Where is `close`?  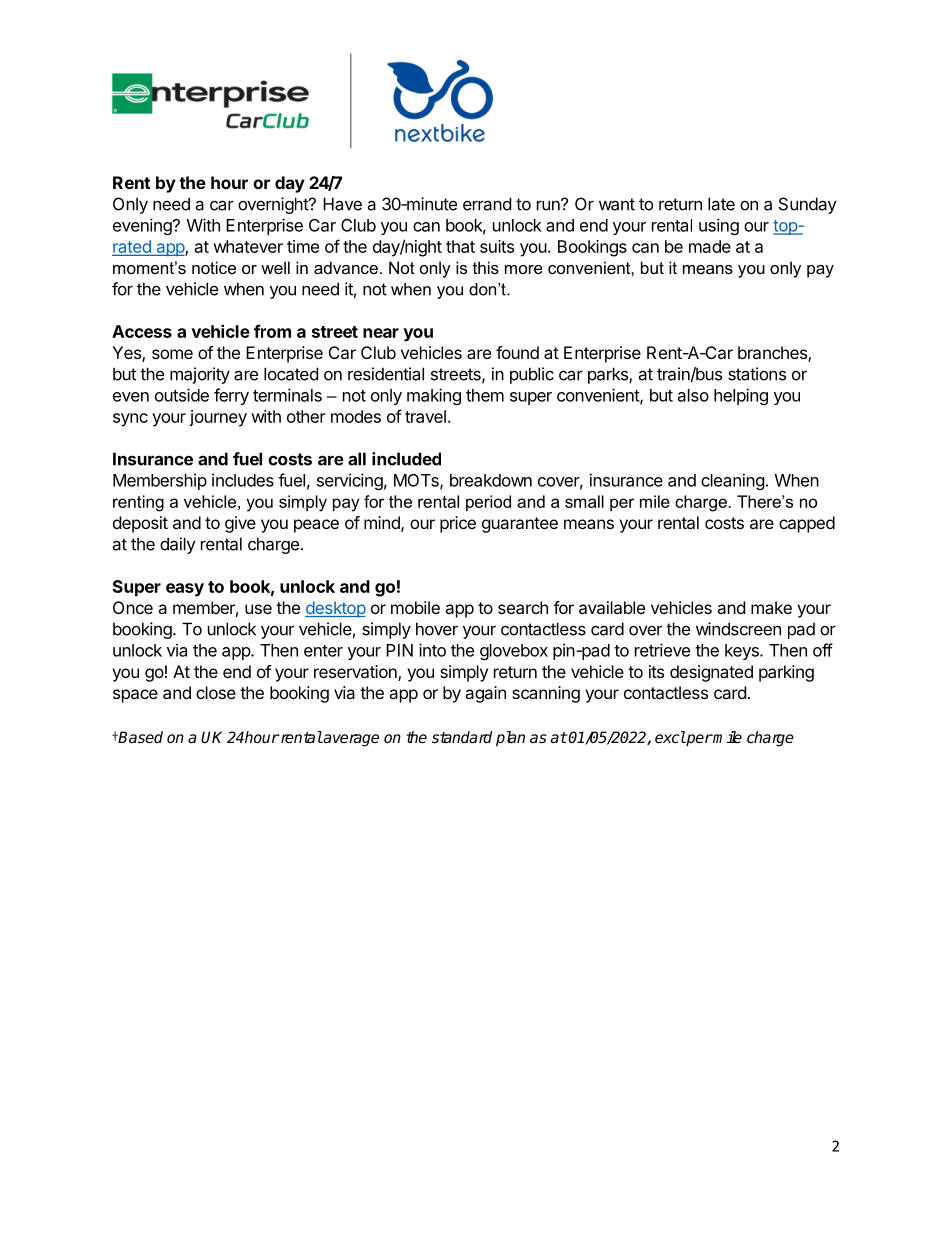 close is located at coordinates (216, 692).
